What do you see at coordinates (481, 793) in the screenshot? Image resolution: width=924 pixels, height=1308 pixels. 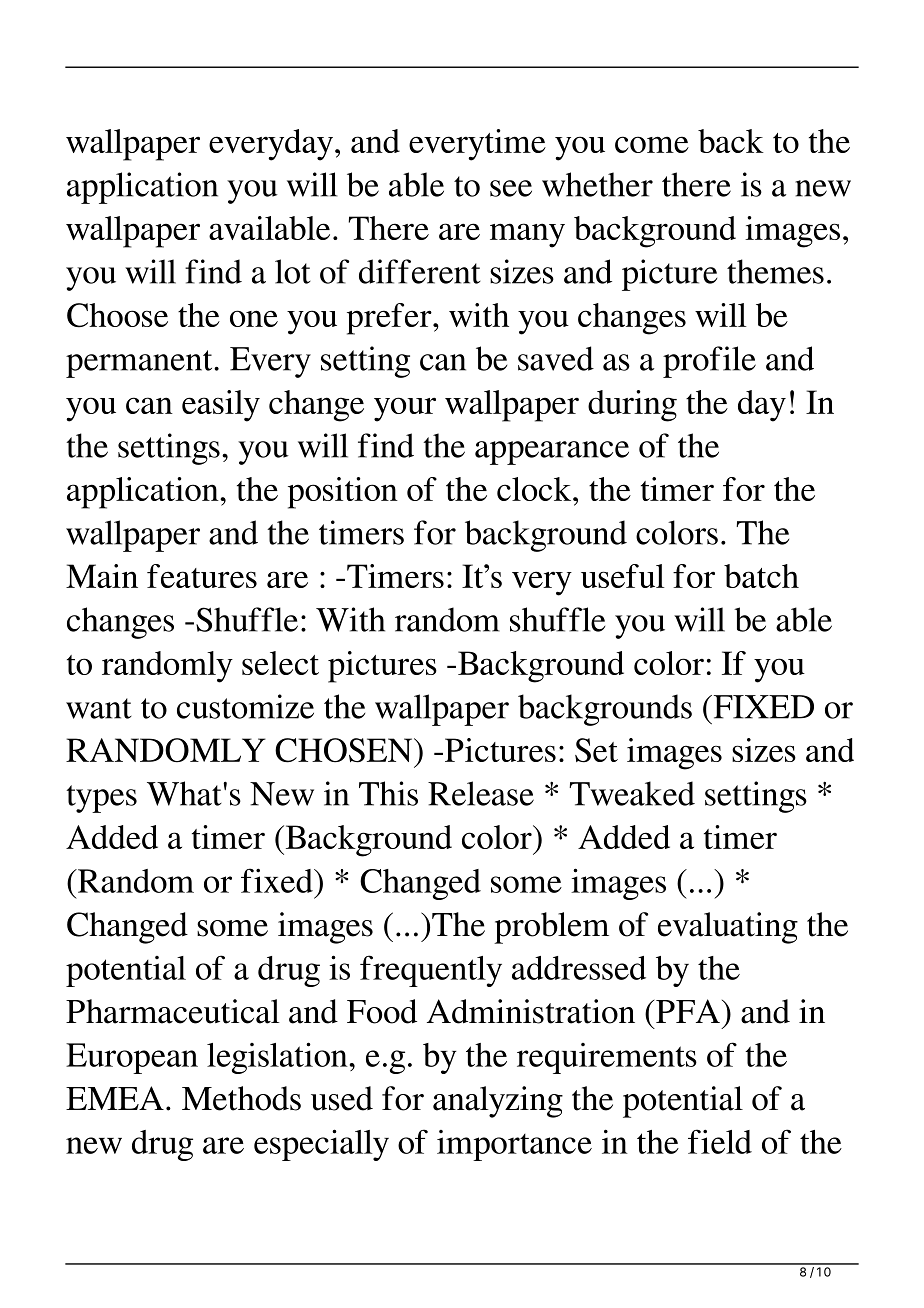 I see `Release` at bounding box center [481, 793].
